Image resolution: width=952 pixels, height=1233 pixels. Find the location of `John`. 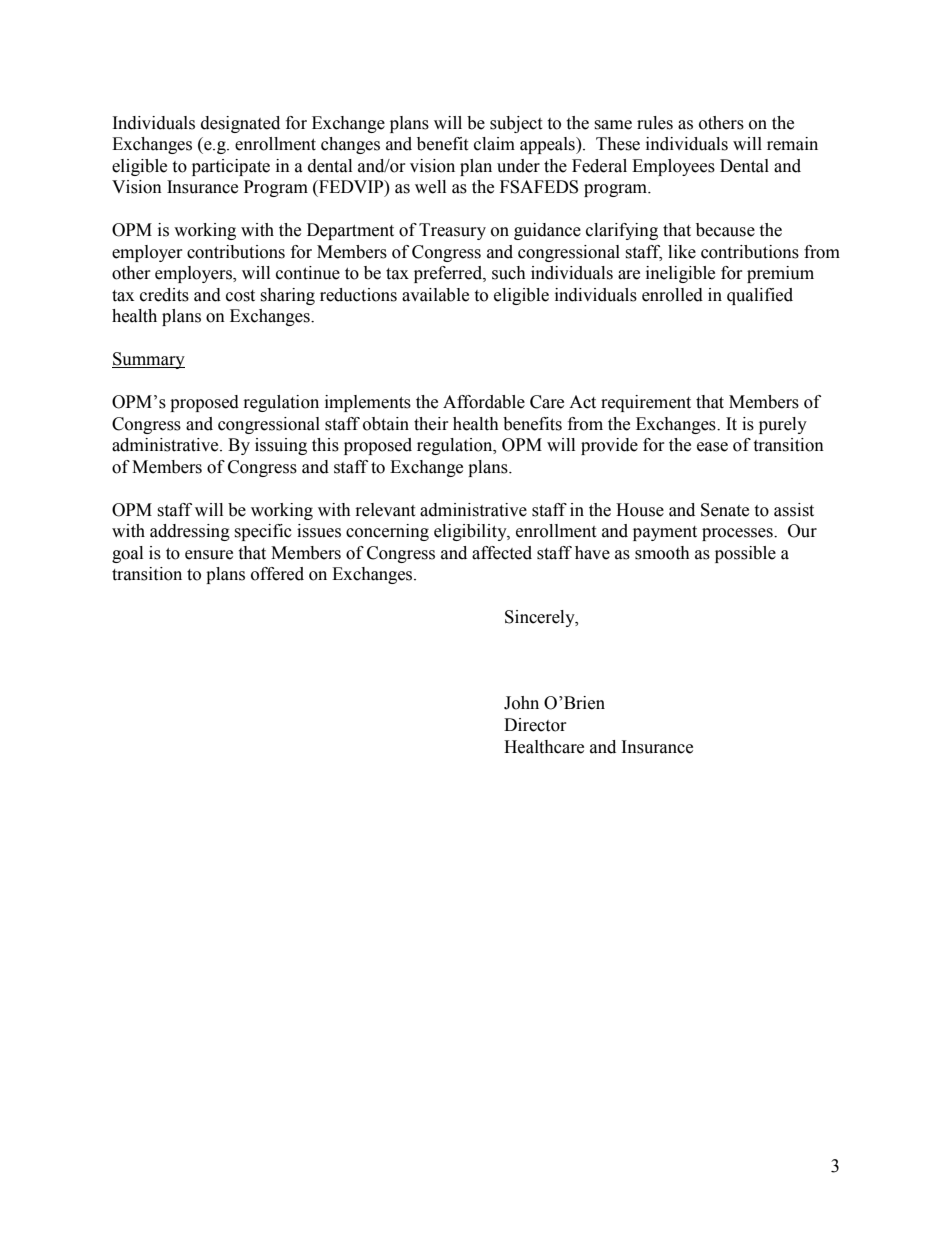

John is located at coordinates (521, 703).
